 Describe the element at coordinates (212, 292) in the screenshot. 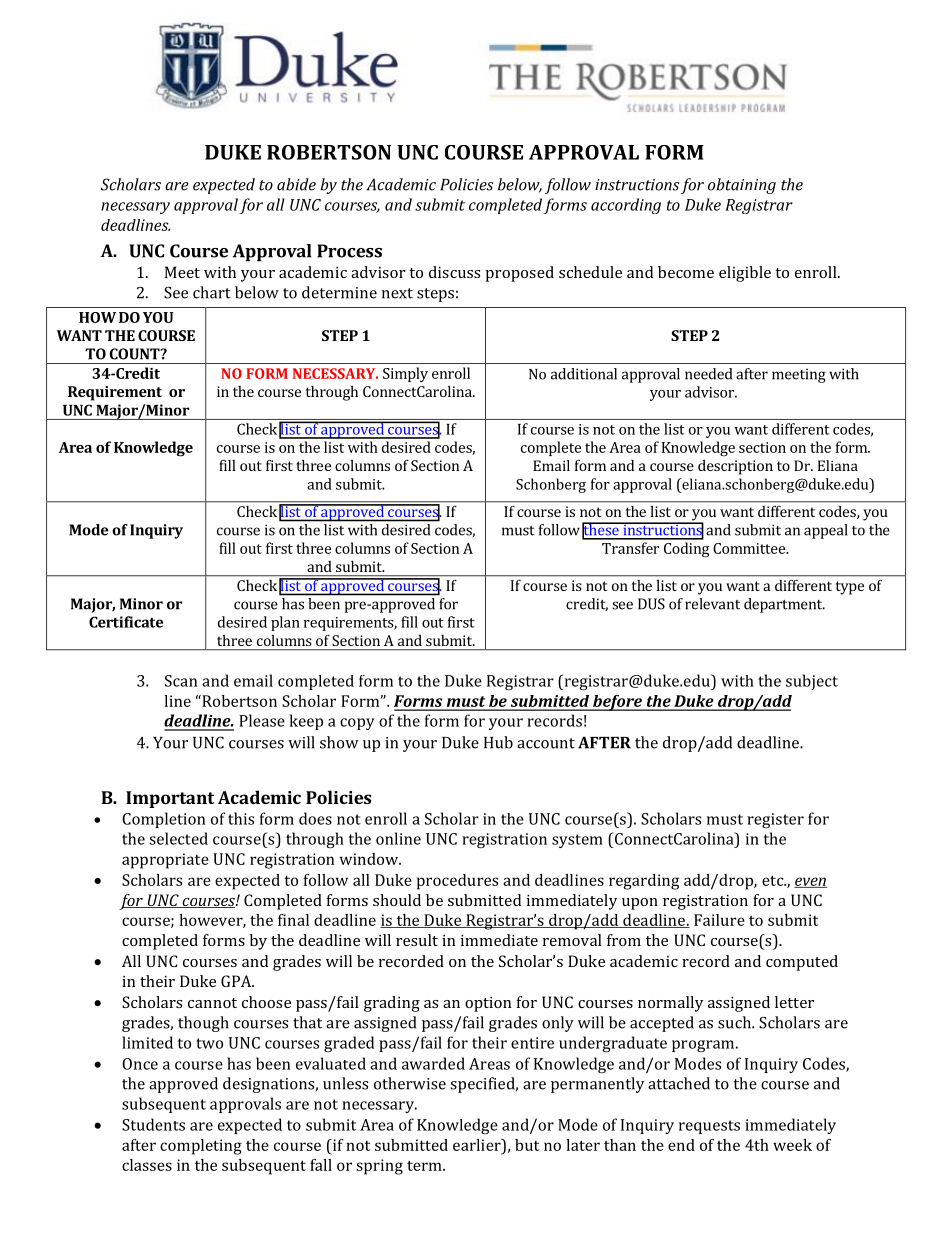

I see `chart` at that location.
